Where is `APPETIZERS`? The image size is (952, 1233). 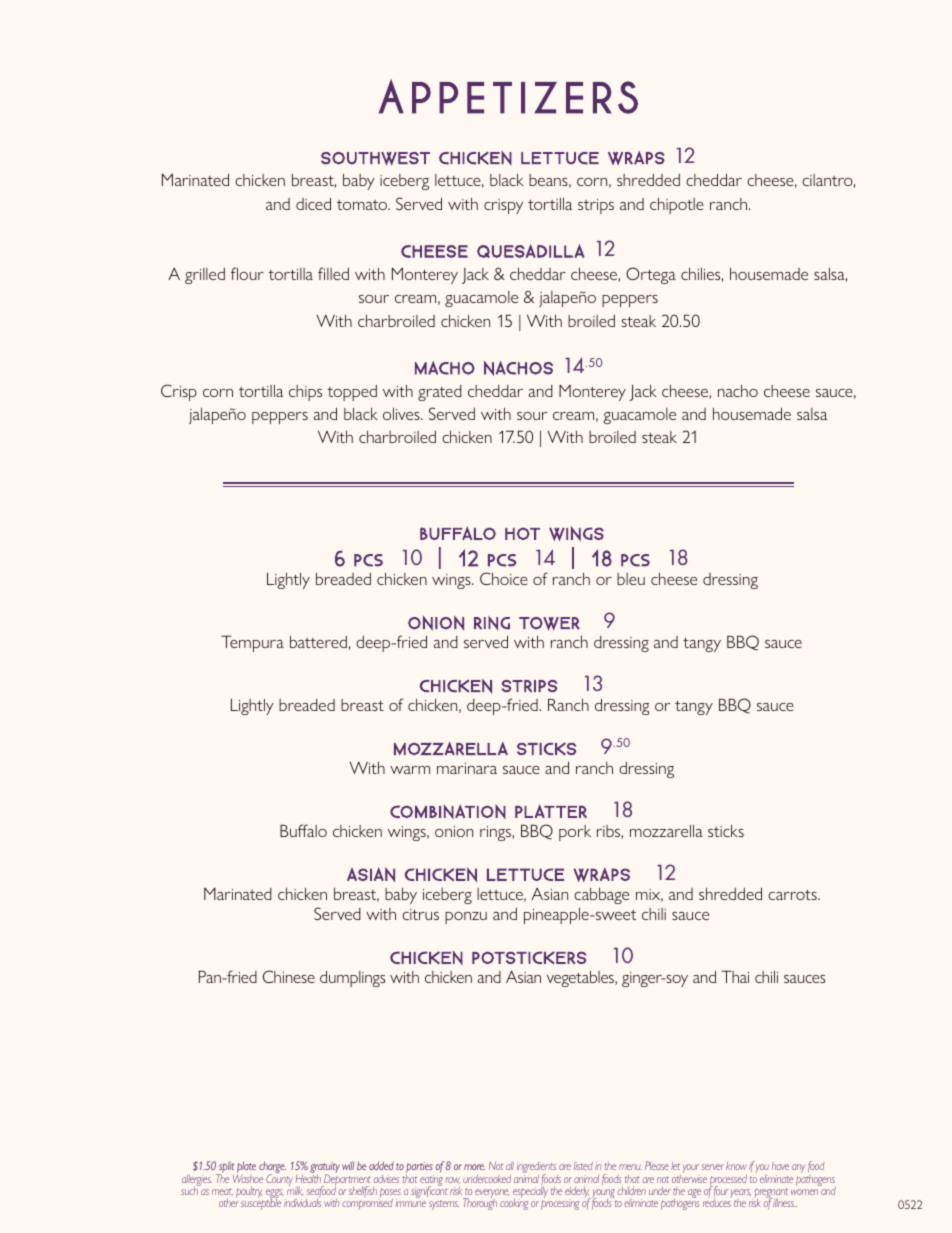 APPETIZERS is located at coordinates (508, 97).
